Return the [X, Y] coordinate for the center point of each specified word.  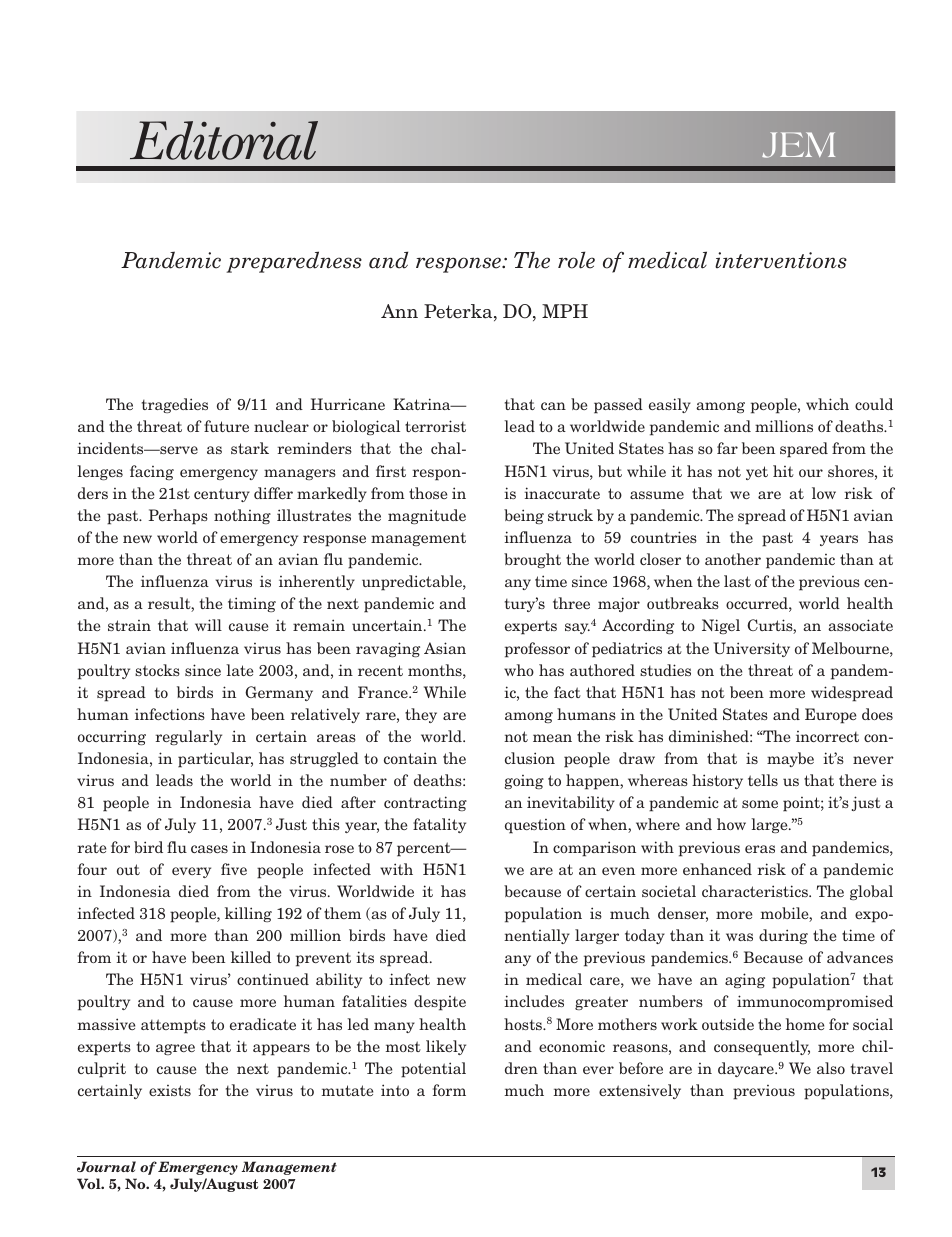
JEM [798, 145]
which [827, 404]
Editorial [224, 140]
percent [425, 849]
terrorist [435, 426]
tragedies [175, 405]
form [449, 1090]
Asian [445, 648]
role [576, 260]
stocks [157, 670]
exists [170, 1090]
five [234, 869]
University [752, 649]
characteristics [756, 891]
